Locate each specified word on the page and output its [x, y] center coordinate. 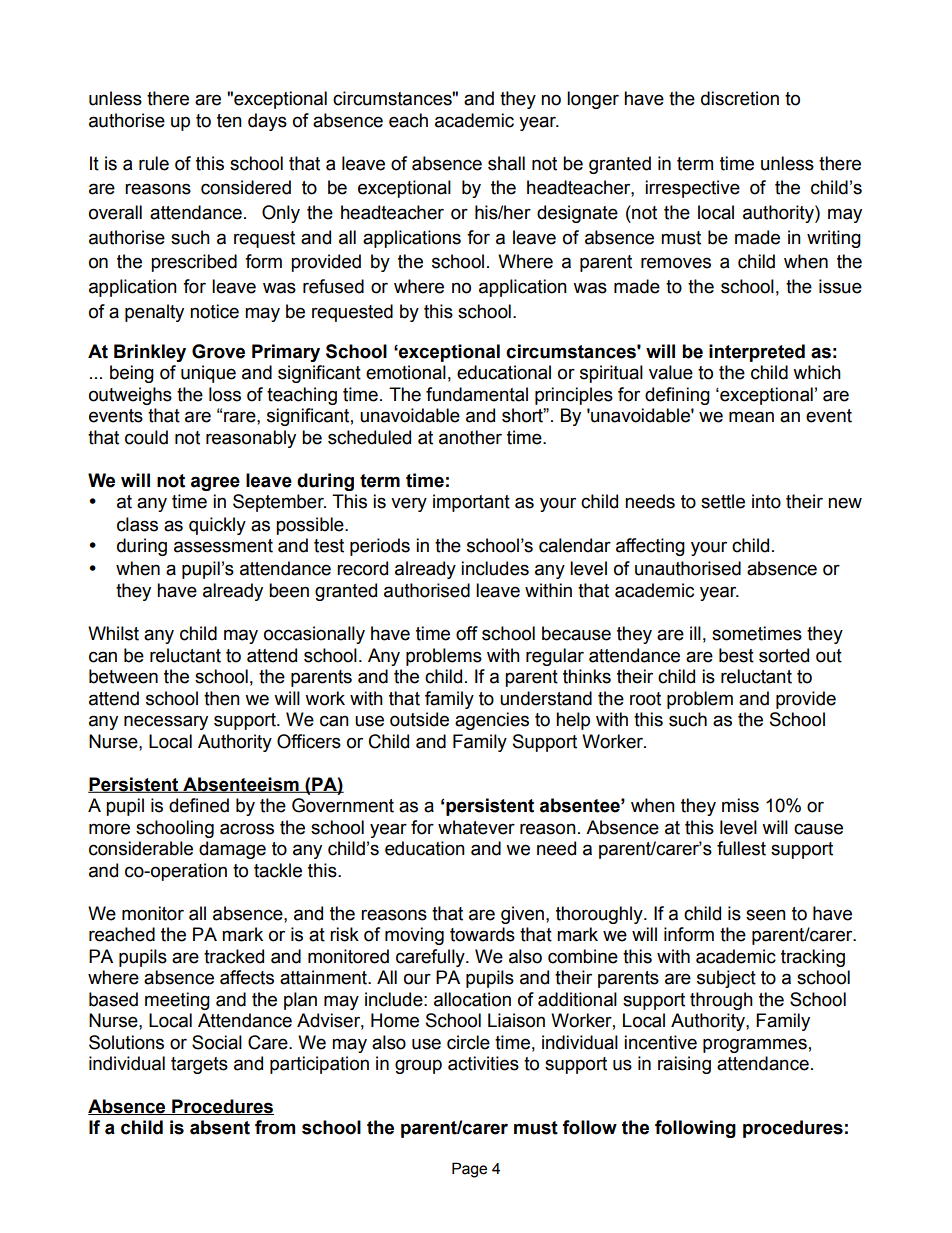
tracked [234, 956]
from [275, 1127]
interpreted [757, 353]
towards [482, 934]
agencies [492, 721]
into [766, 501]
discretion [740, 98]
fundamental [477, 394]
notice [214, 311]
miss [740, 805]
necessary [166, 722]
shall [506, 163]
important [471, 503]
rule [154, 163]
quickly [217, 526]
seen [766, 915]
